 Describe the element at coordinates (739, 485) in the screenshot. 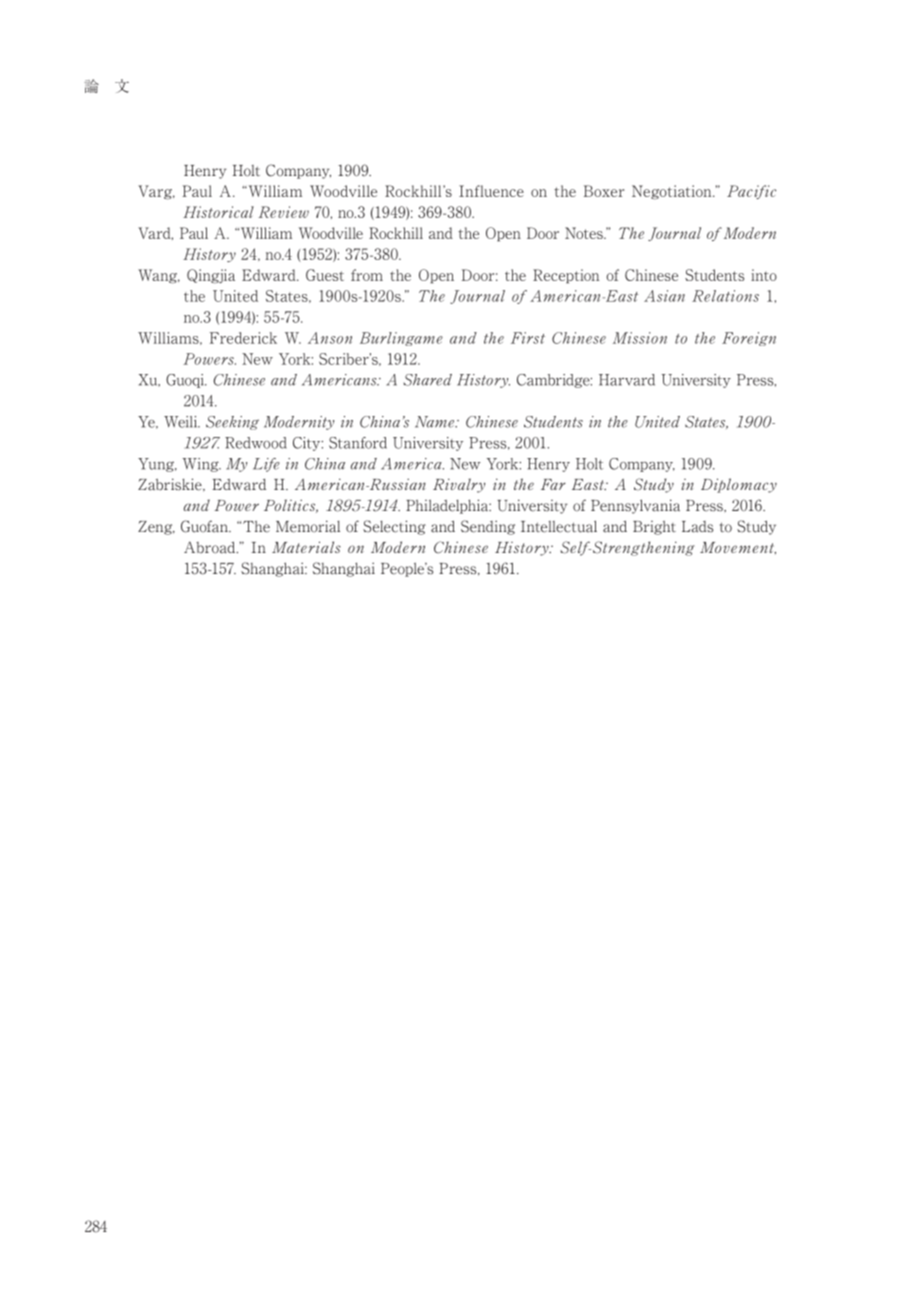

I see `Diplomacy` at that location.
